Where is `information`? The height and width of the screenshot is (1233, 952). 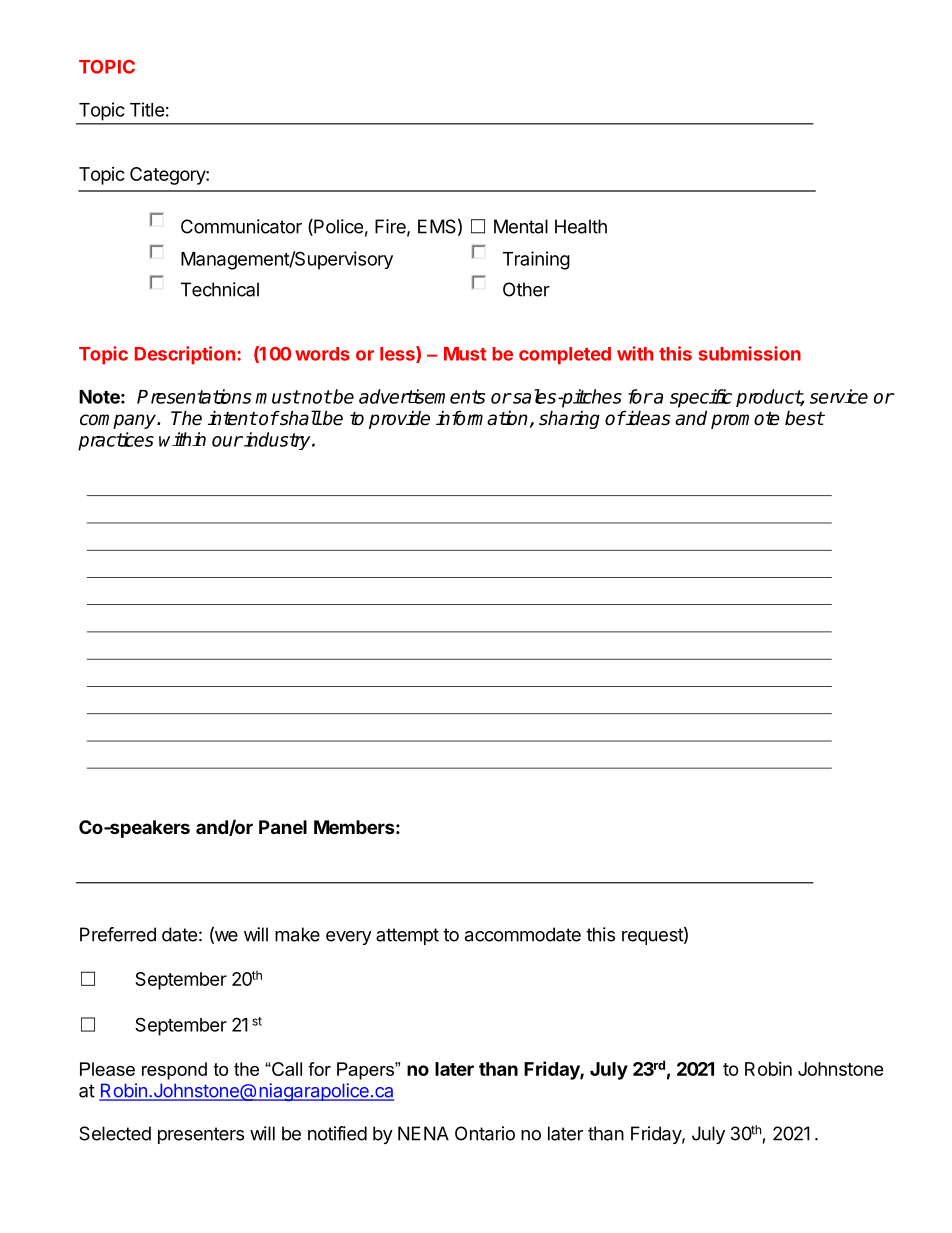 information is located at coordinates (482, 418).
